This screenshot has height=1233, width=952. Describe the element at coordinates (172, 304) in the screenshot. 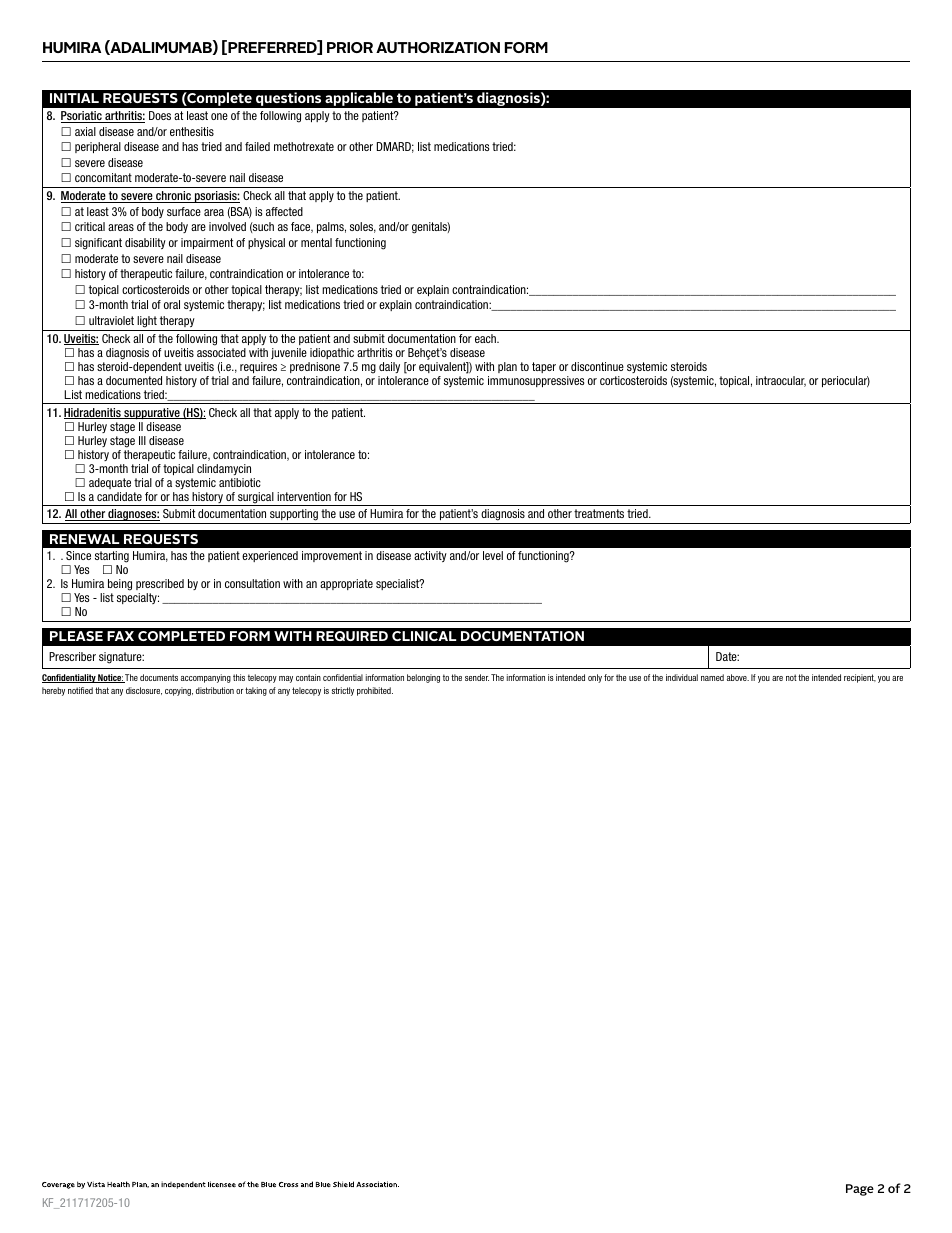

I see `oral` at that location.
